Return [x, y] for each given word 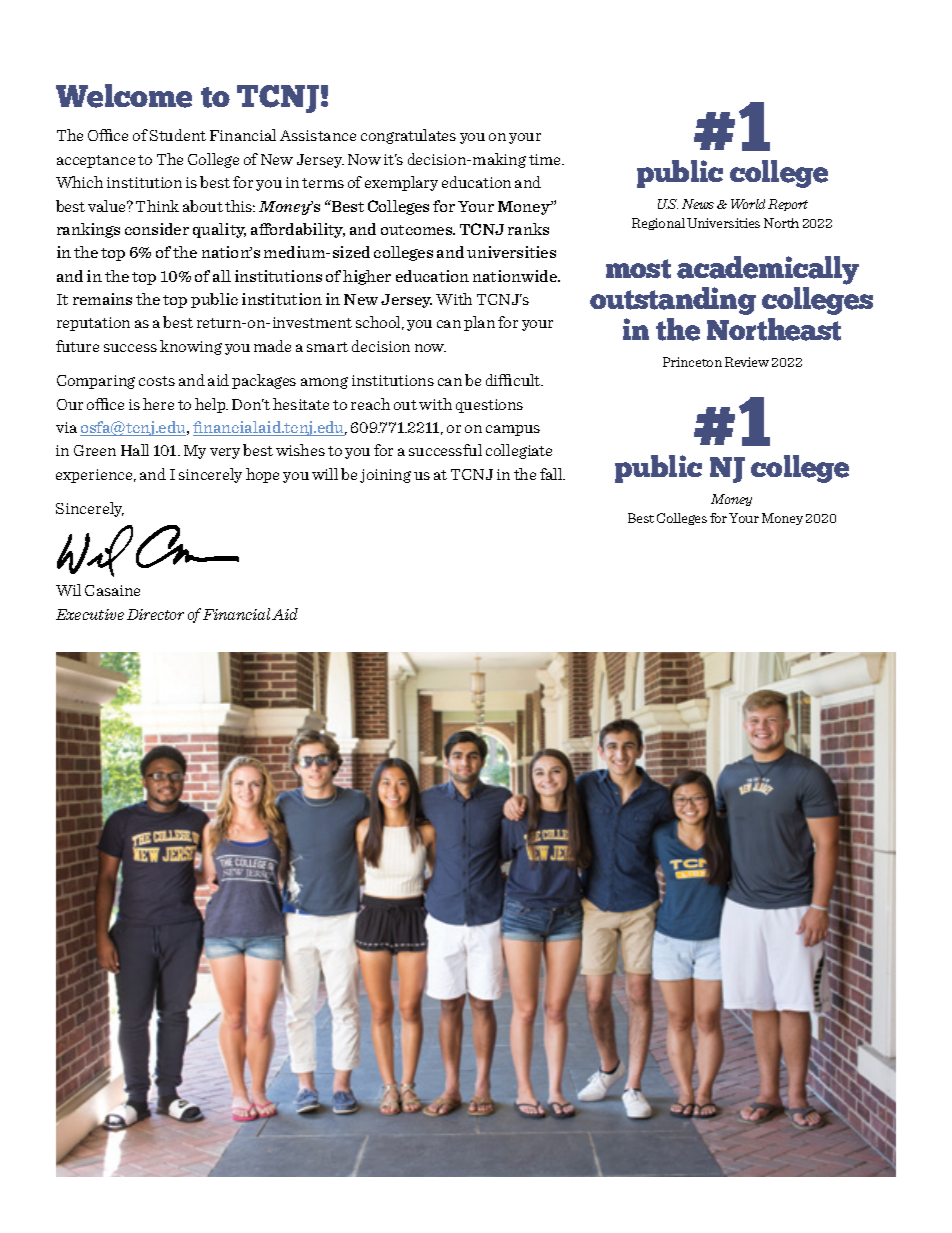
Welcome [124, 96]
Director [155, 614]
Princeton [692, 362]
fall [552, 474]
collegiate [519, 451]
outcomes [418, 230]
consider [157, 229]
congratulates [408, 136]
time [546, 159]
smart [327, 347]
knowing [191, 347]
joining [385, 476]
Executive [90, 614]
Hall [135, 450]
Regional [658, 224]
